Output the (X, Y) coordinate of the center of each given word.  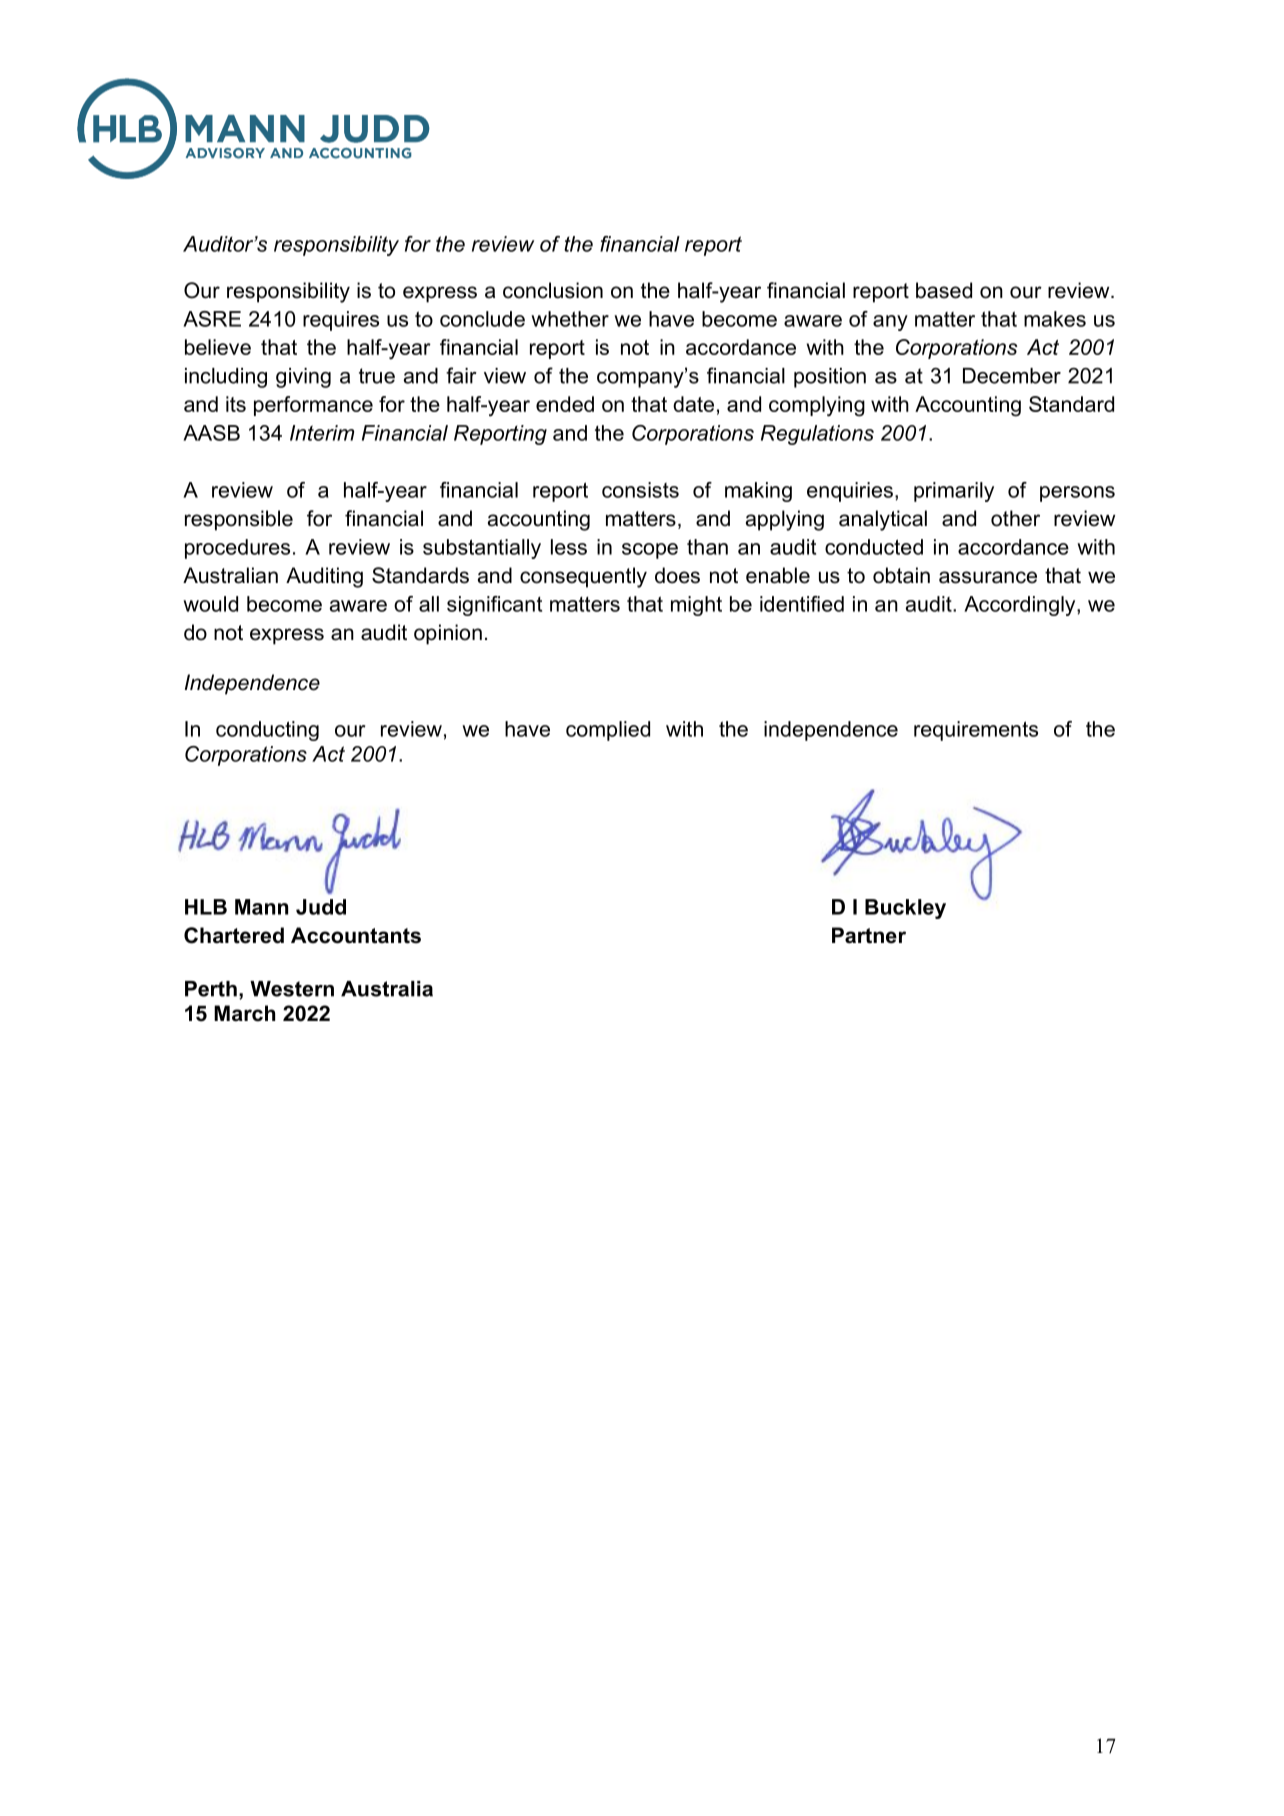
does (677, 575)
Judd (321, 907)
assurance (988, 577)
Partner (869, 935)
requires (341, 321)
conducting (267, 731)
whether (570, 319)
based (944, 290)
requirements (976, 731)
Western (292, 989)
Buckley (905, 909)
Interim (322, 433)
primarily (954, 492)
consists (640, 490)
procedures (237, 549)
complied (608, 731)
